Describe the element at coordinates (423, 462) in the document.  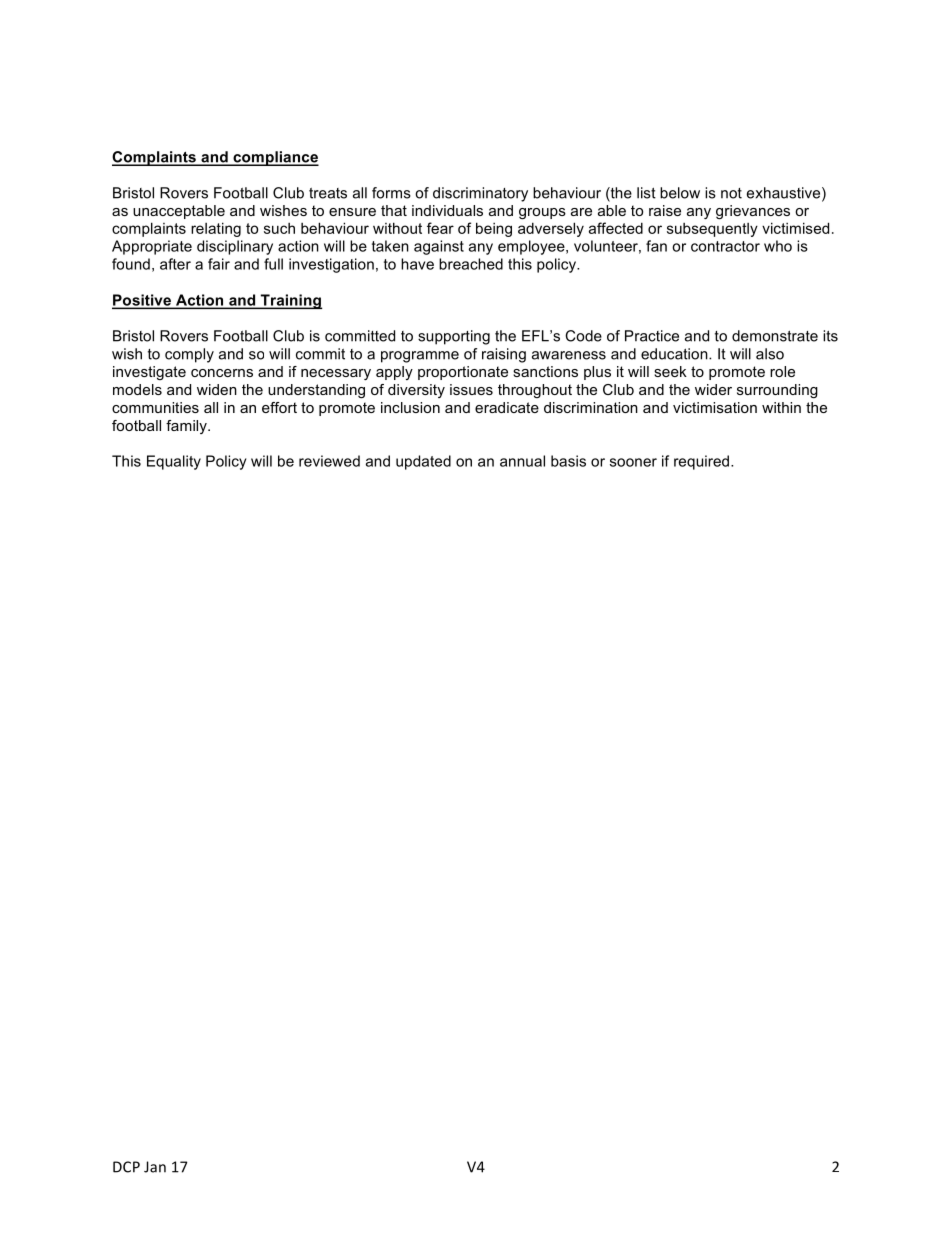
I see `updated` at that location.
